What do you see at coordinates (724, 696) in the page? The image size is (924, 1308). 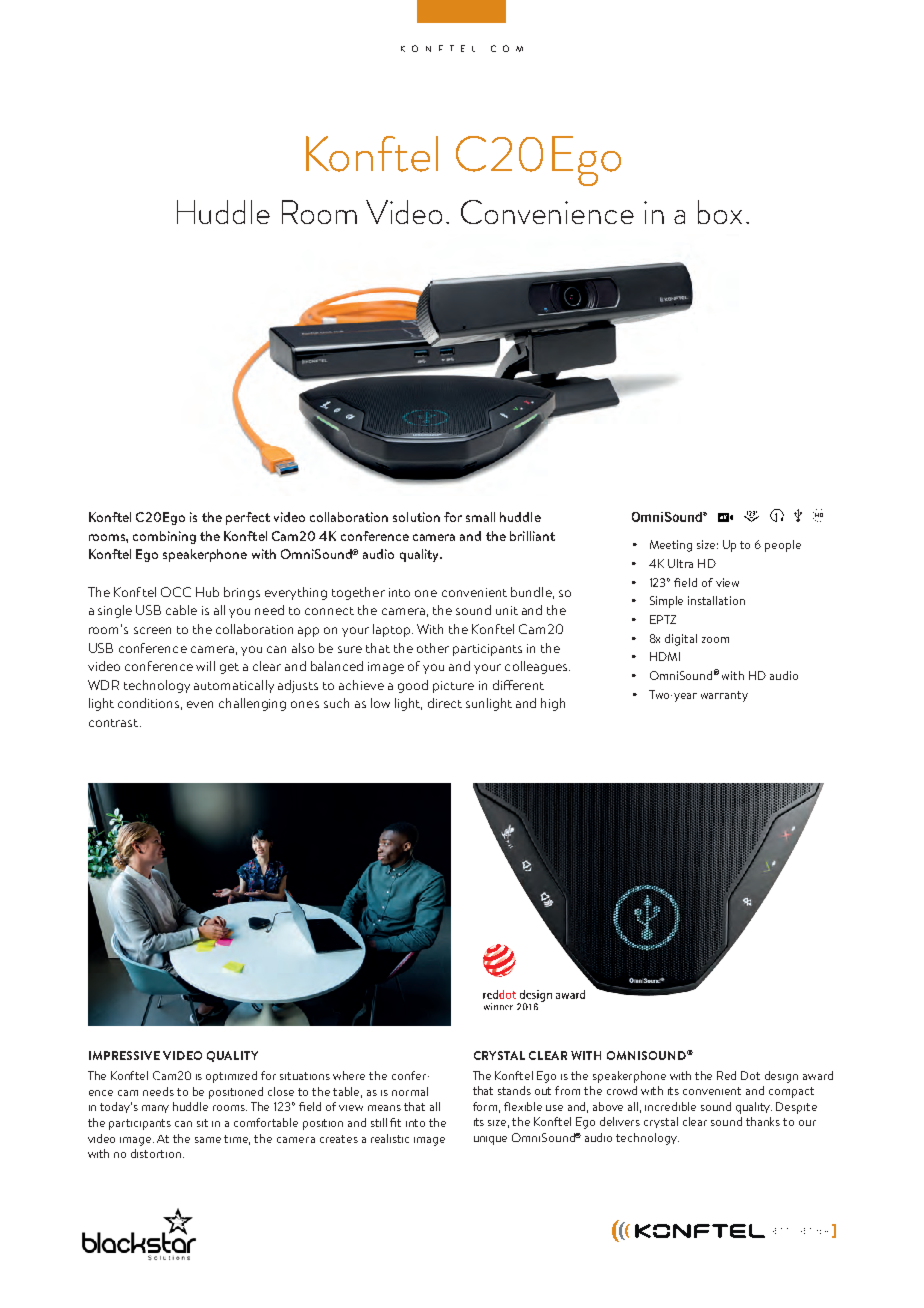 I see `warranty` at bounding box center [724, 696].
